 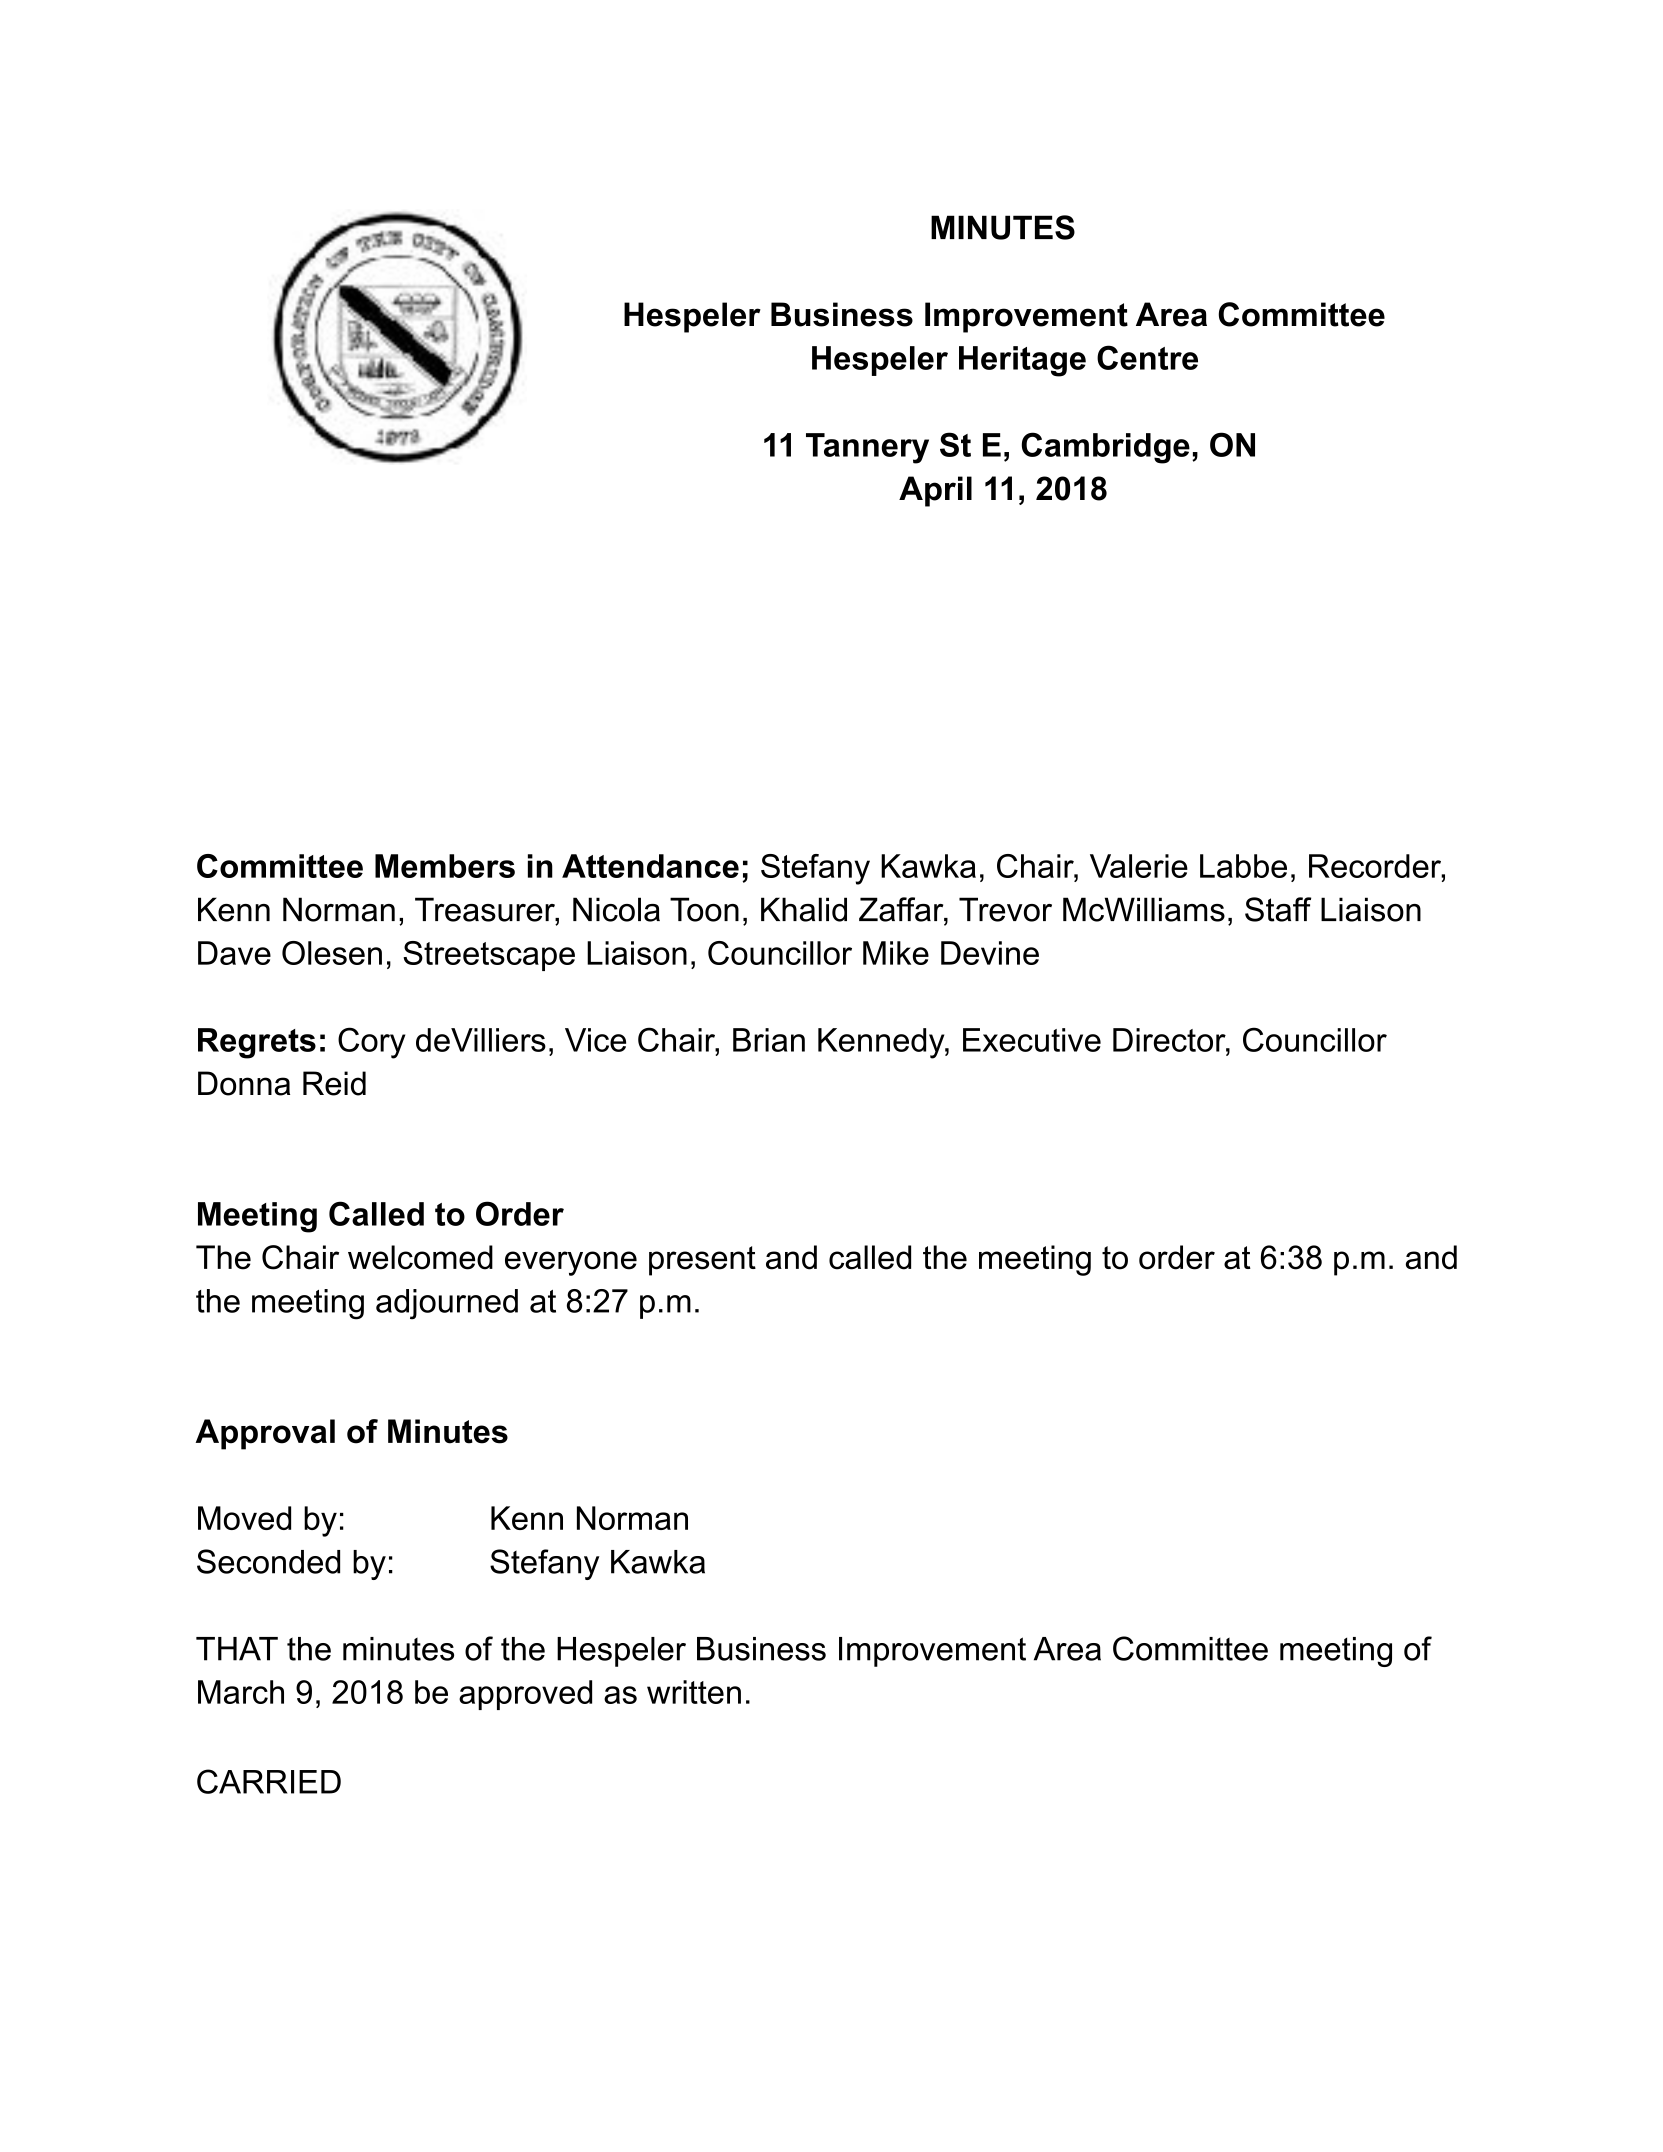 What do you see at coordinates (694, 1692) in the screenshot?
I see `written` at bounding box center [694, 1692].
